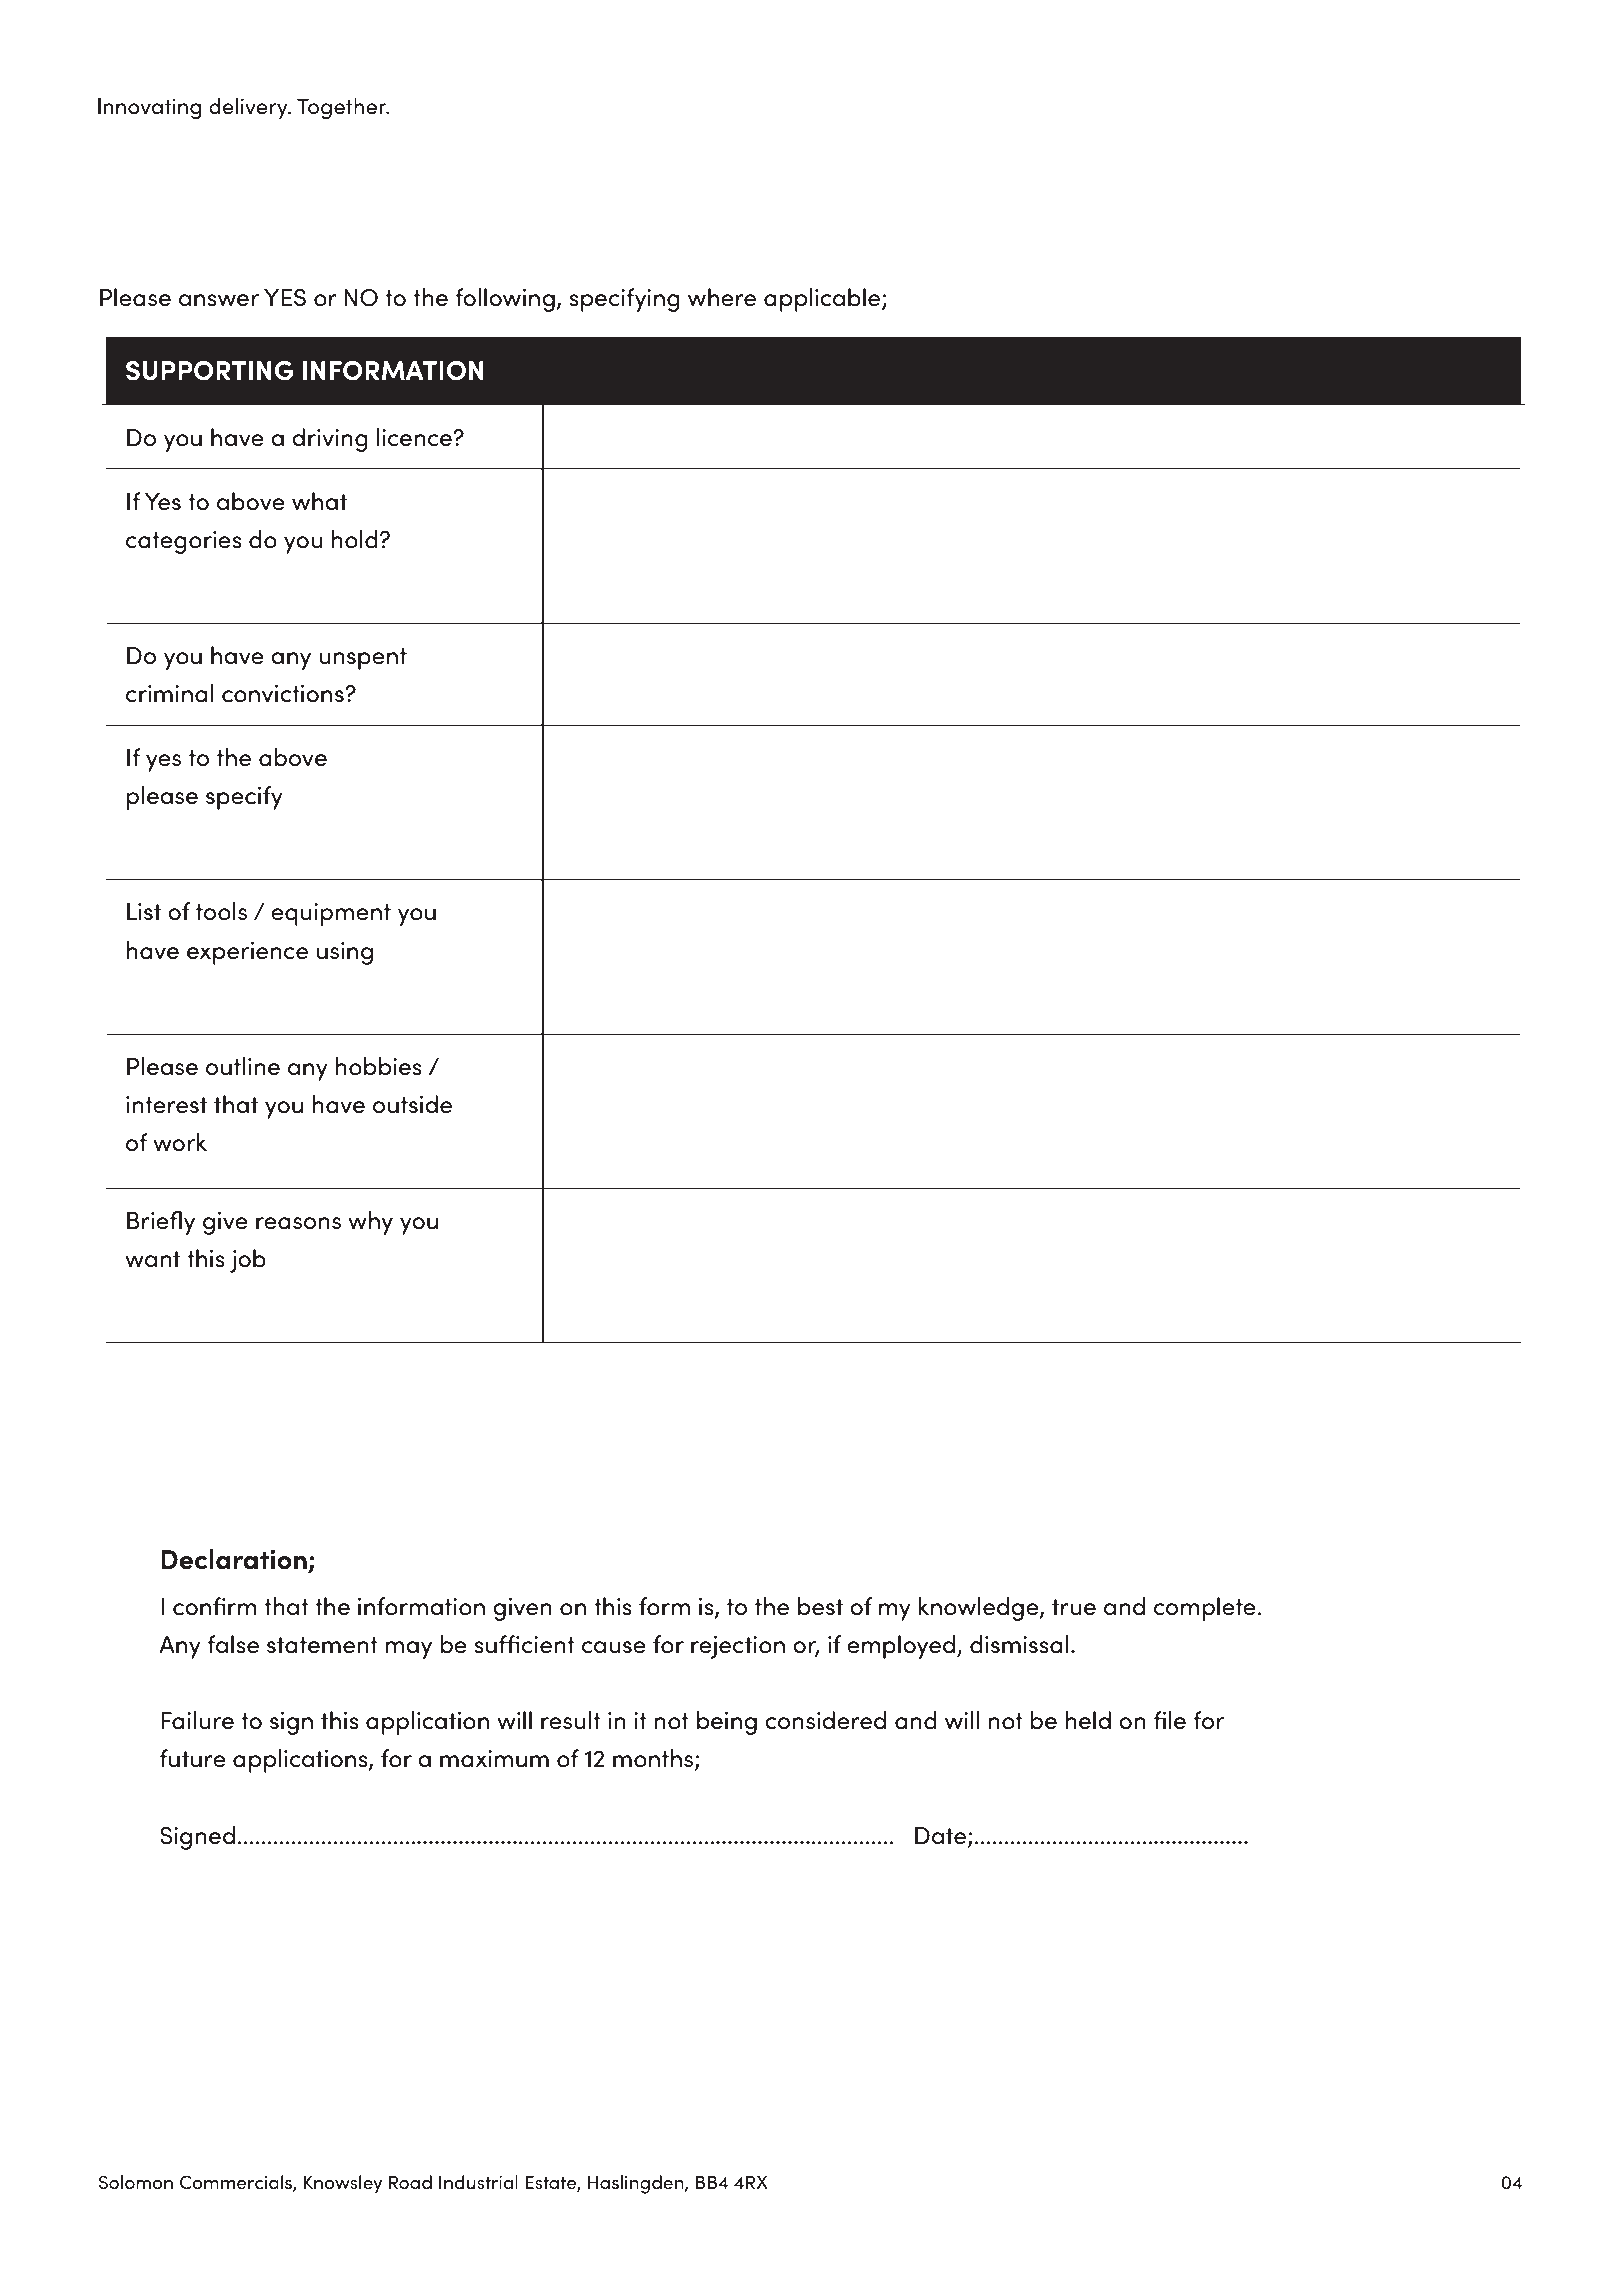 Image resolution: width=1621 pixels, height=2293 pixels. Describe the element at coordinates (136, 2182) in the screenshot. I see `Solomon` at that location.
